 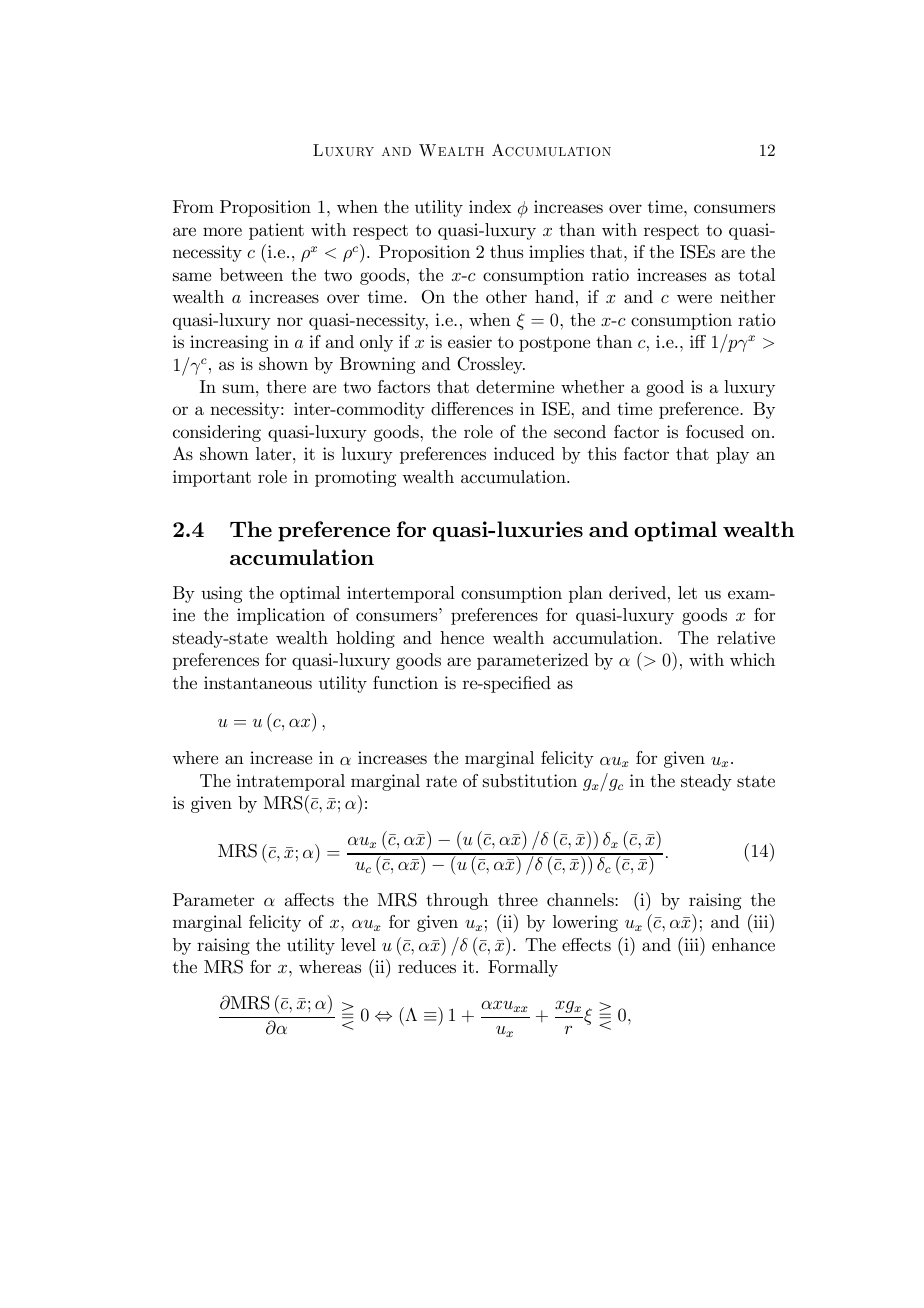 I want to click on substitution, so click(x=530, y=780).
